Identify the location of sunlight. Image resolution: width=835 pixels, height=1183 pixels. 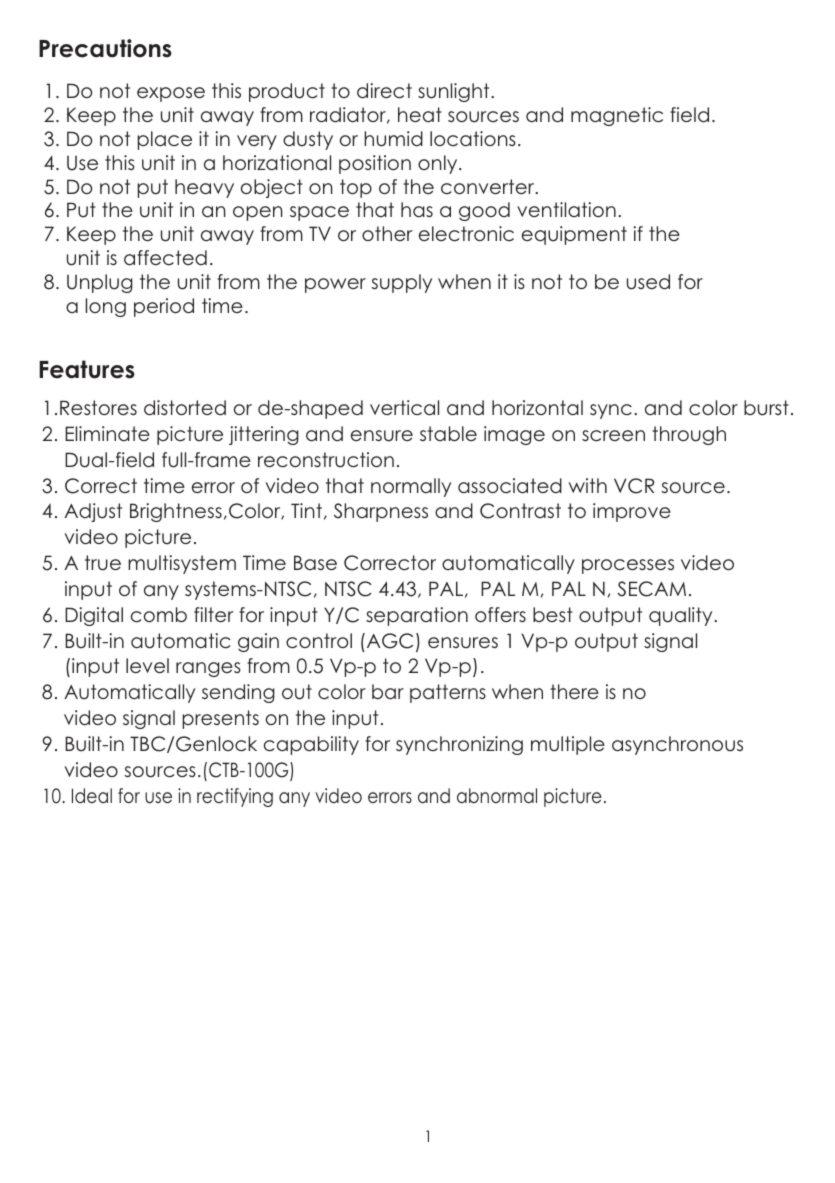
(455, 92).
